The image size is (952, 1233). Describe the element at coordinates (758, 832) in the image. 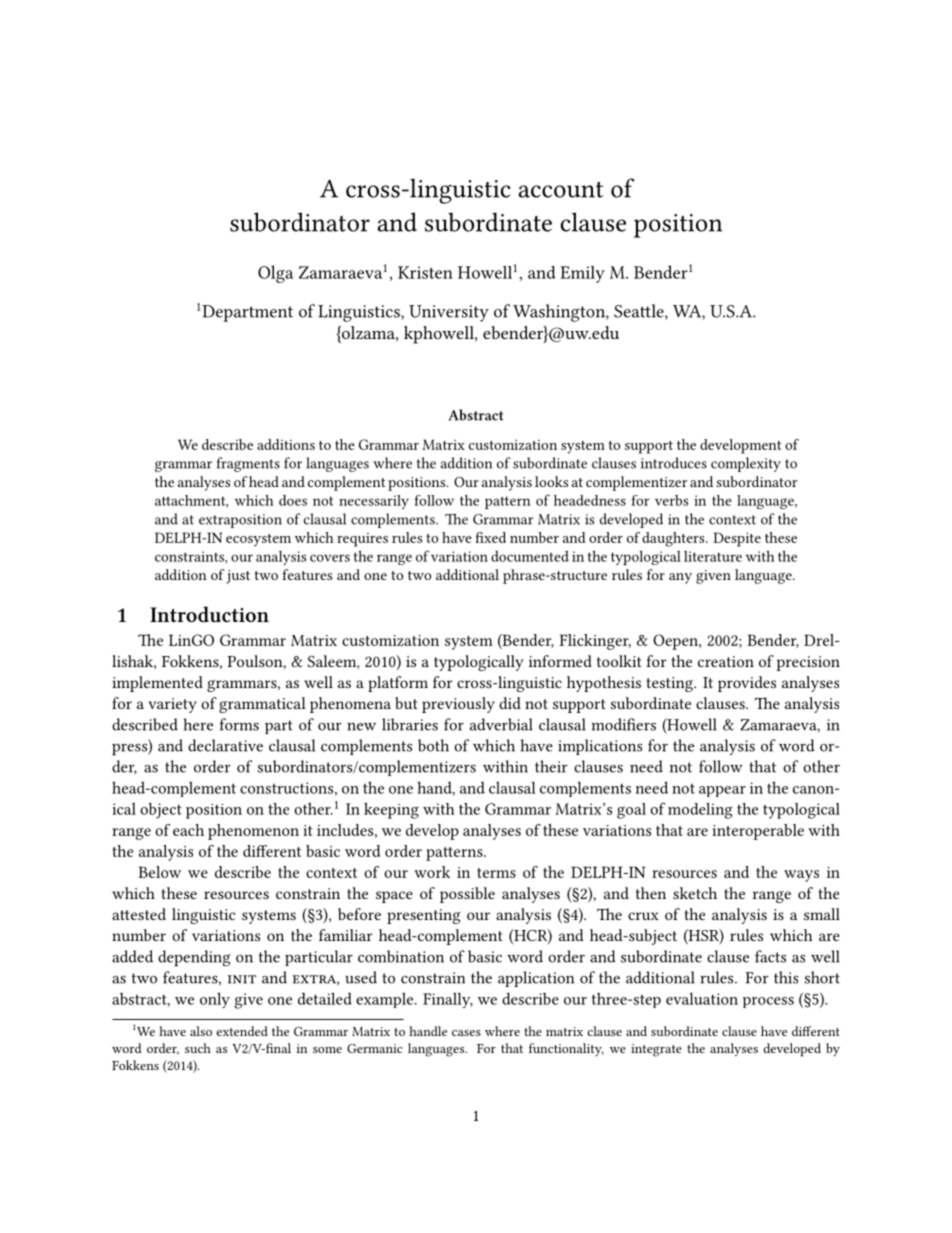

I see `interoperable` at that location.
